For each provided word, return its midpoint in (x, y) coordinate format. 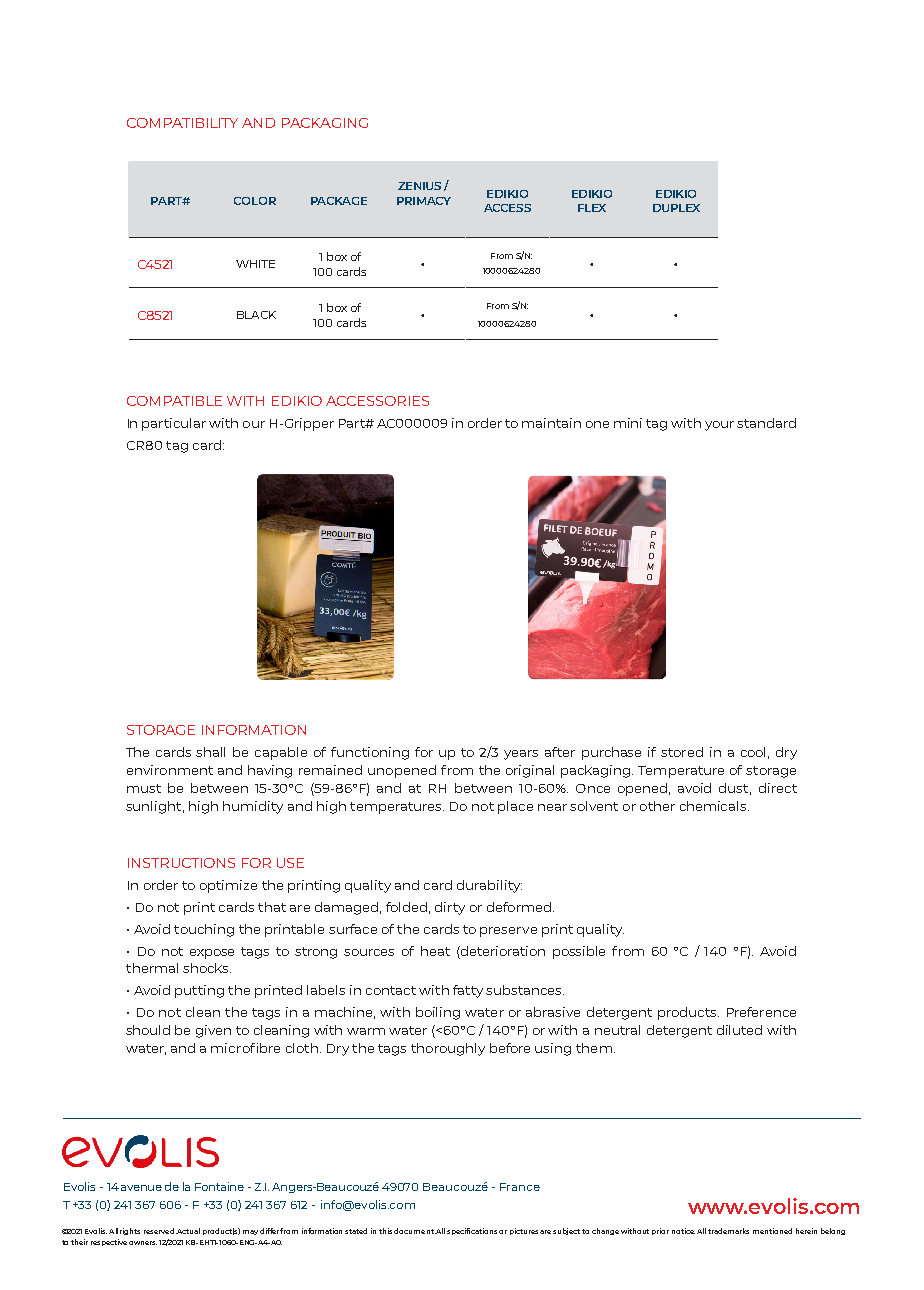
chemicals (714, 806)
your (719, 426)
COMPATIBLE (174, 401)
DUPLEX (676, 208)
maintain (551, 423)
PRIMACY (424, 201)
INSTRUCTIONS (181, 863)
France (520, 1187)
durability (489, 886)
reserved (159, 1231)
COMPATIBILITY (182, 123)
